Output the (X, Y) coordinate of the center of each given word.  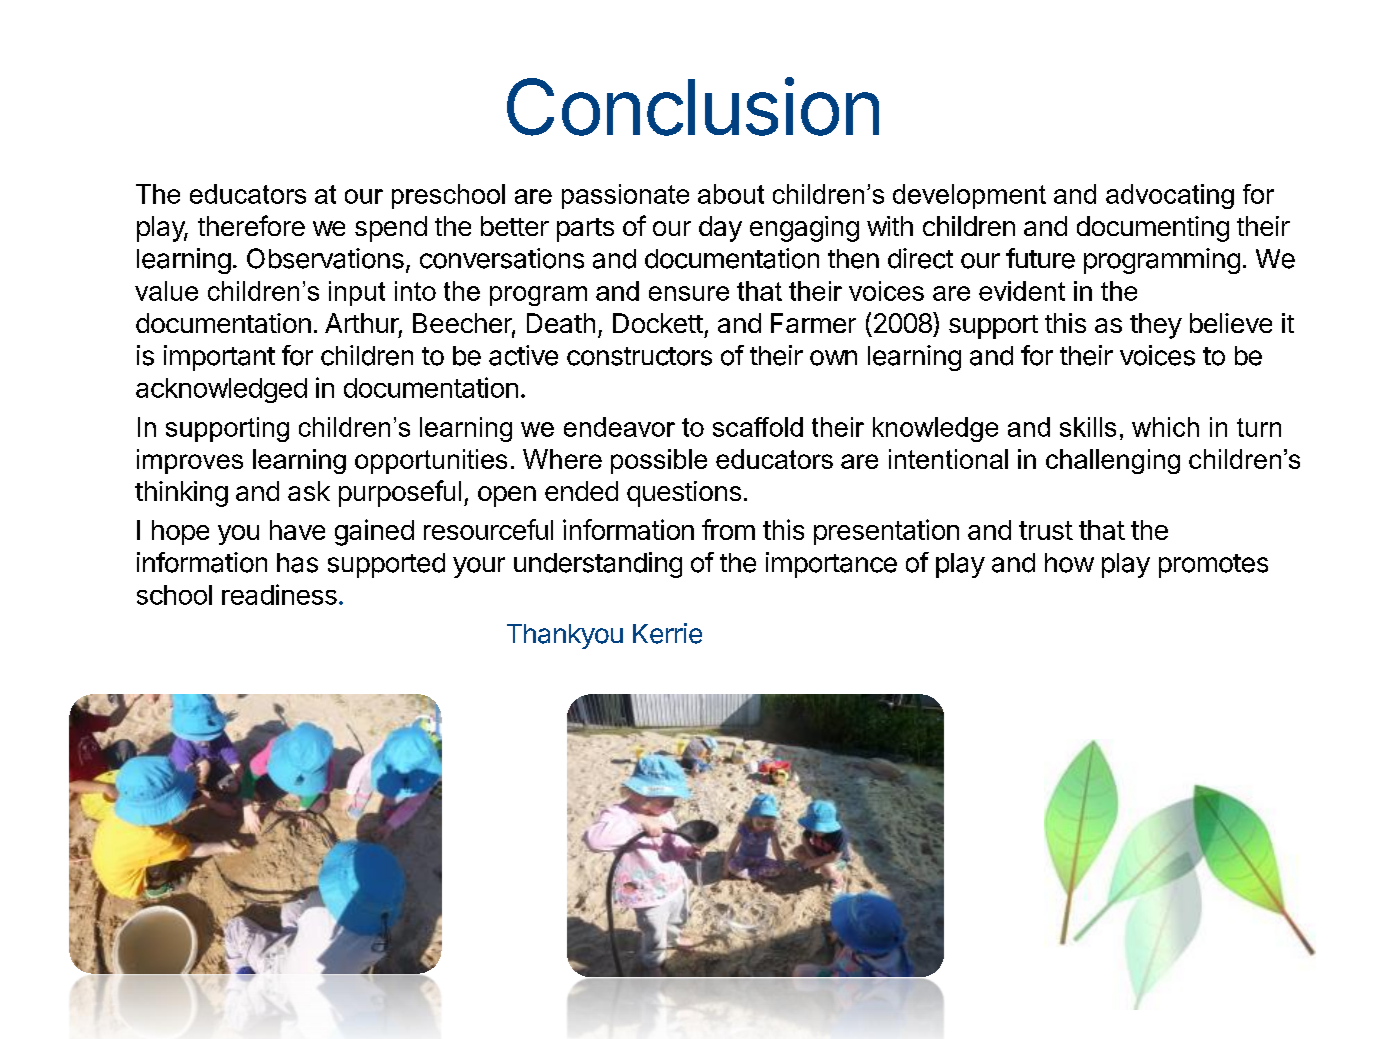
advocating (1170, 196)
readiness (279, 594)
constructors (639, 356)
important (219, 358)
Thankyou (565, 636)
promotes (1213, 566)
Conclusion (693, 106)
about (731, 194)
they (1156, 326)
